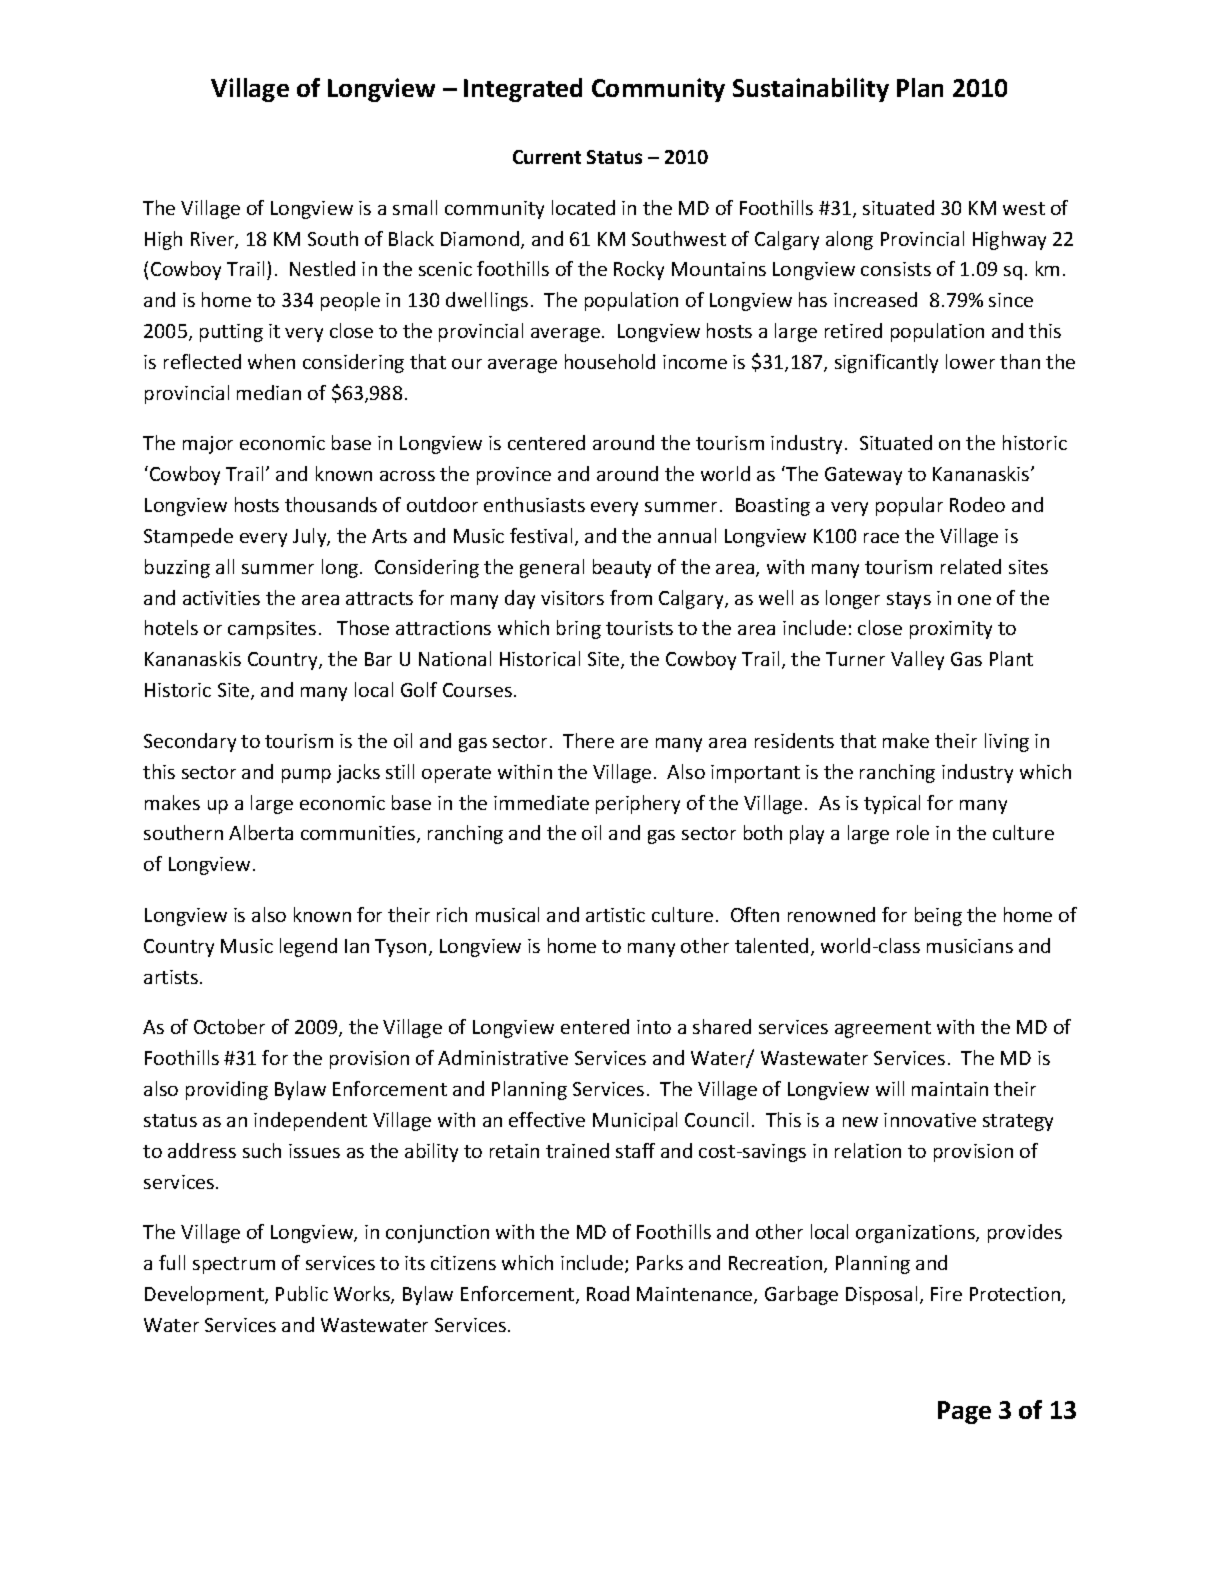 The height and width of the screenshot is (1581, 1221). I want to click on Page, so click(964, 1412).
